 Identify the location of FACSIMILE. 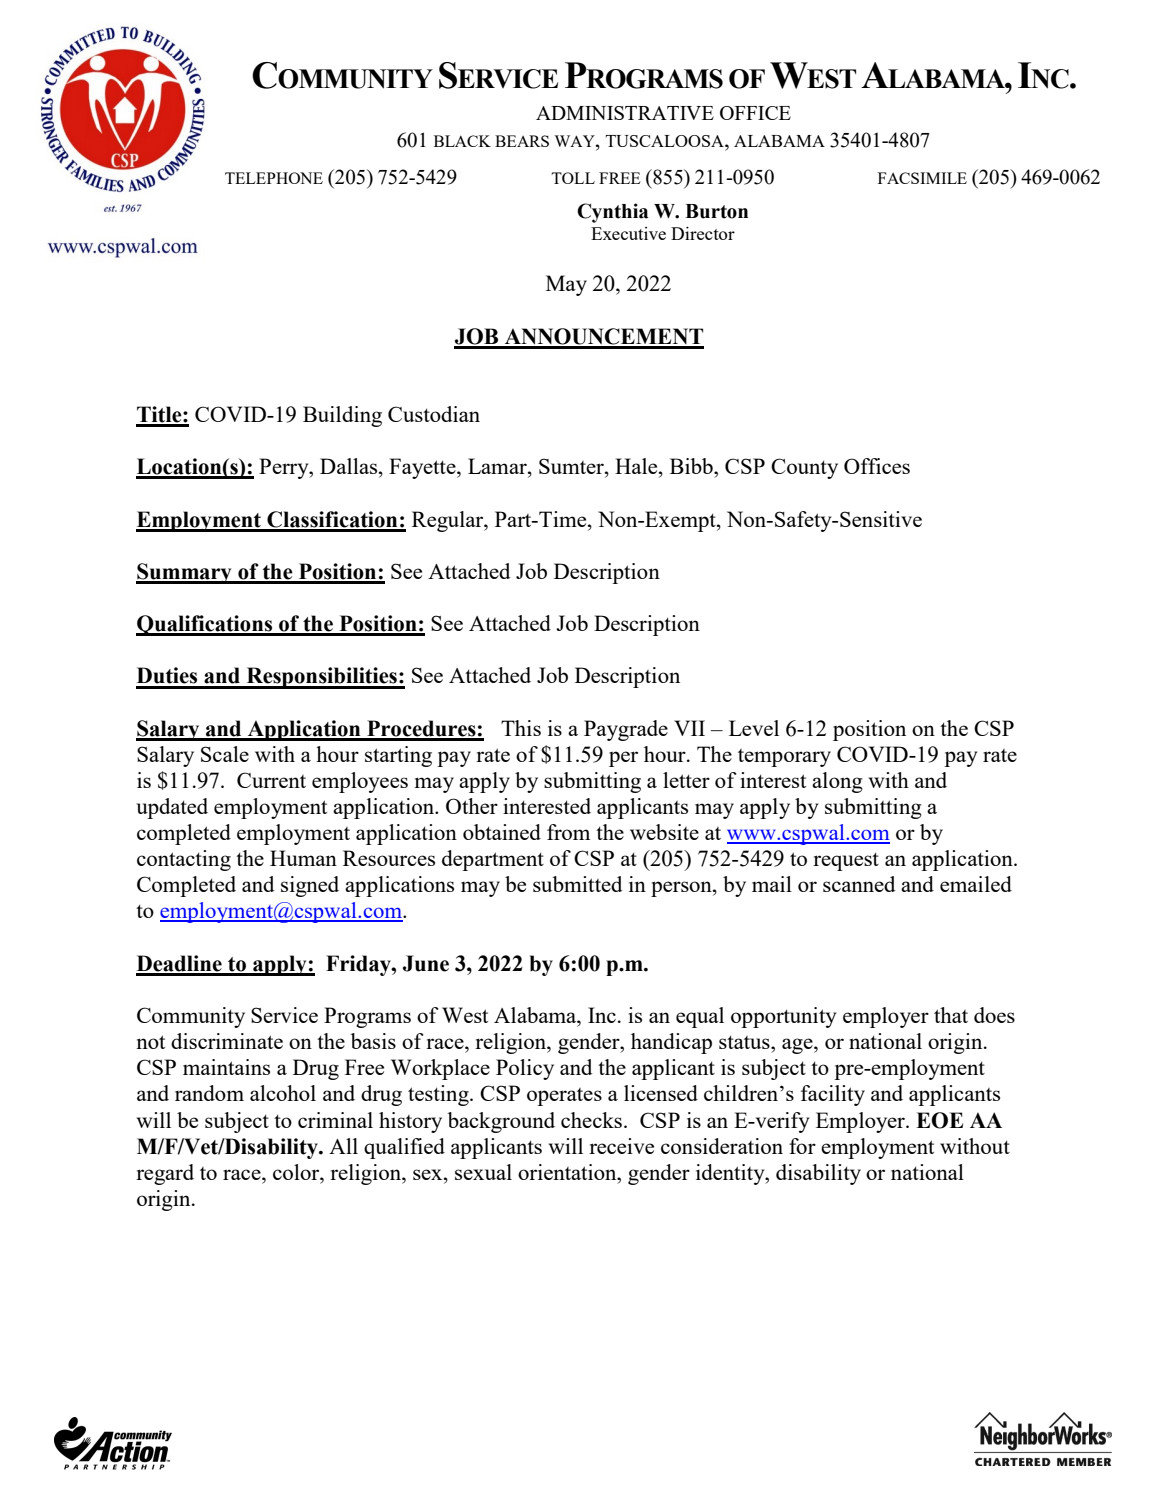
(922, 178).
